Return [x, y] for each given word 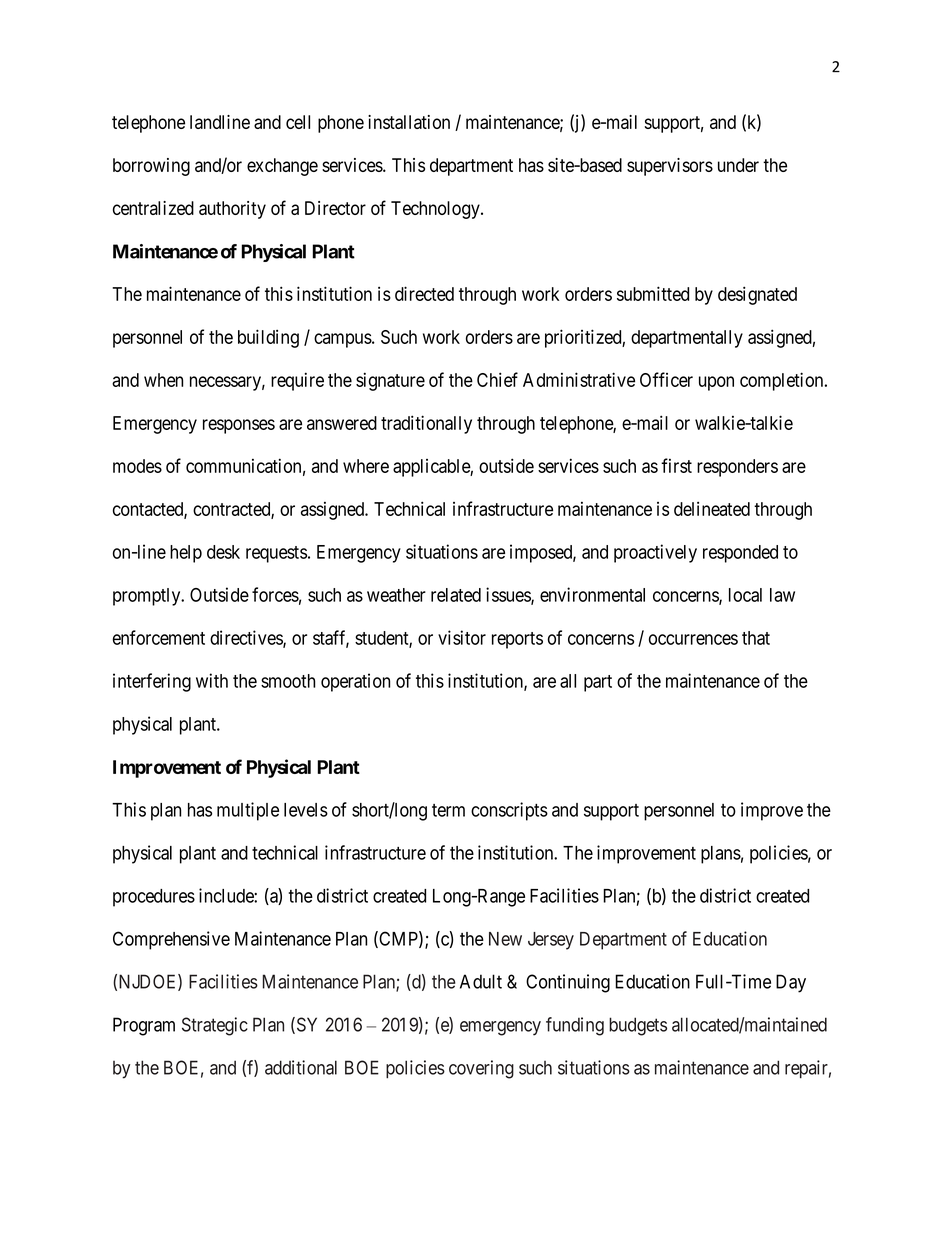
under [738, 165]
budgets [638, 1026]
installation [409, 122]
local [745, 595]
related [456, 595]
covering [481, 1069]
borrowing [151, 167]
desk [223, 552]
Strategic [215, 1026]
